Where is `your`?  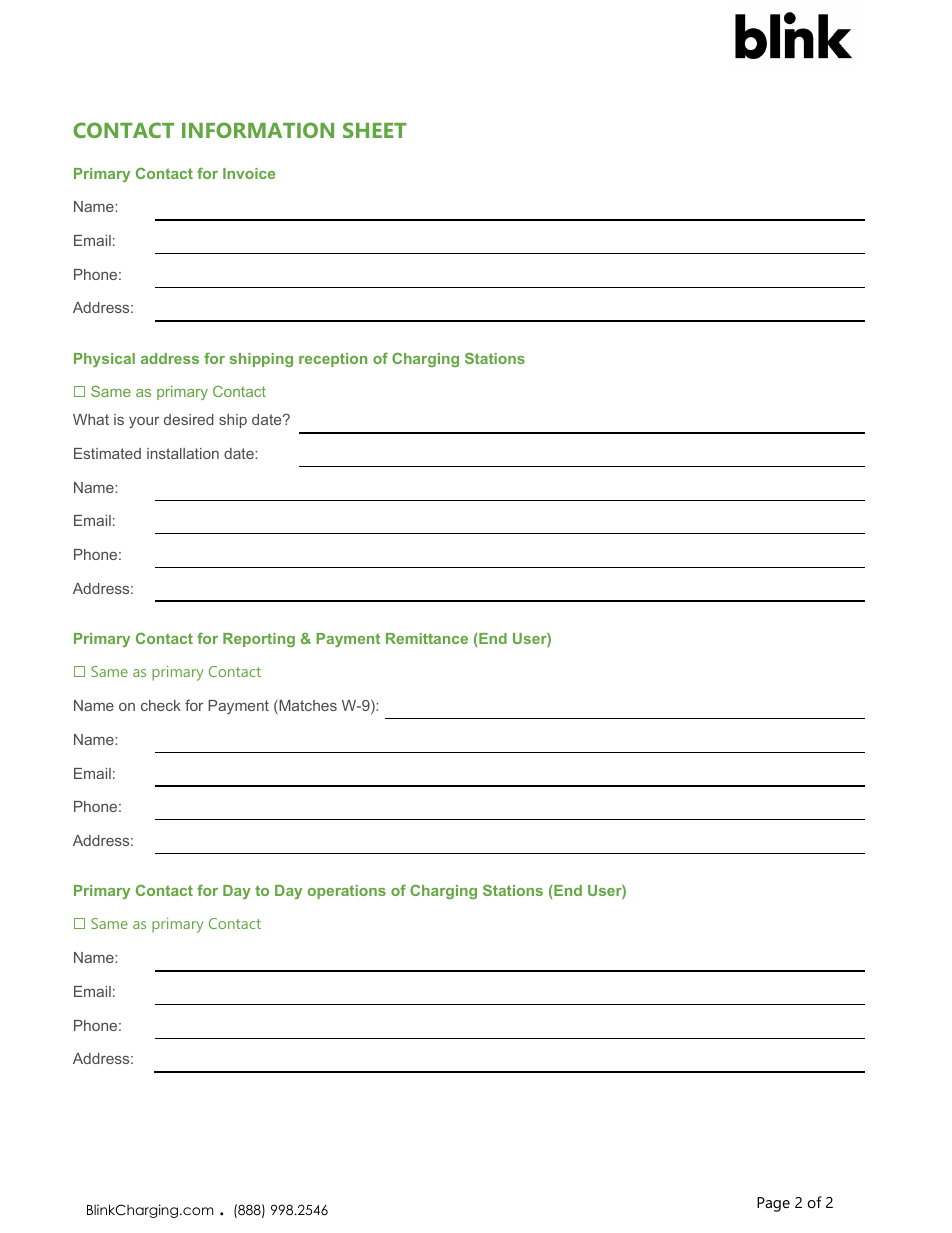
your is located at coordinates (144, 422).
